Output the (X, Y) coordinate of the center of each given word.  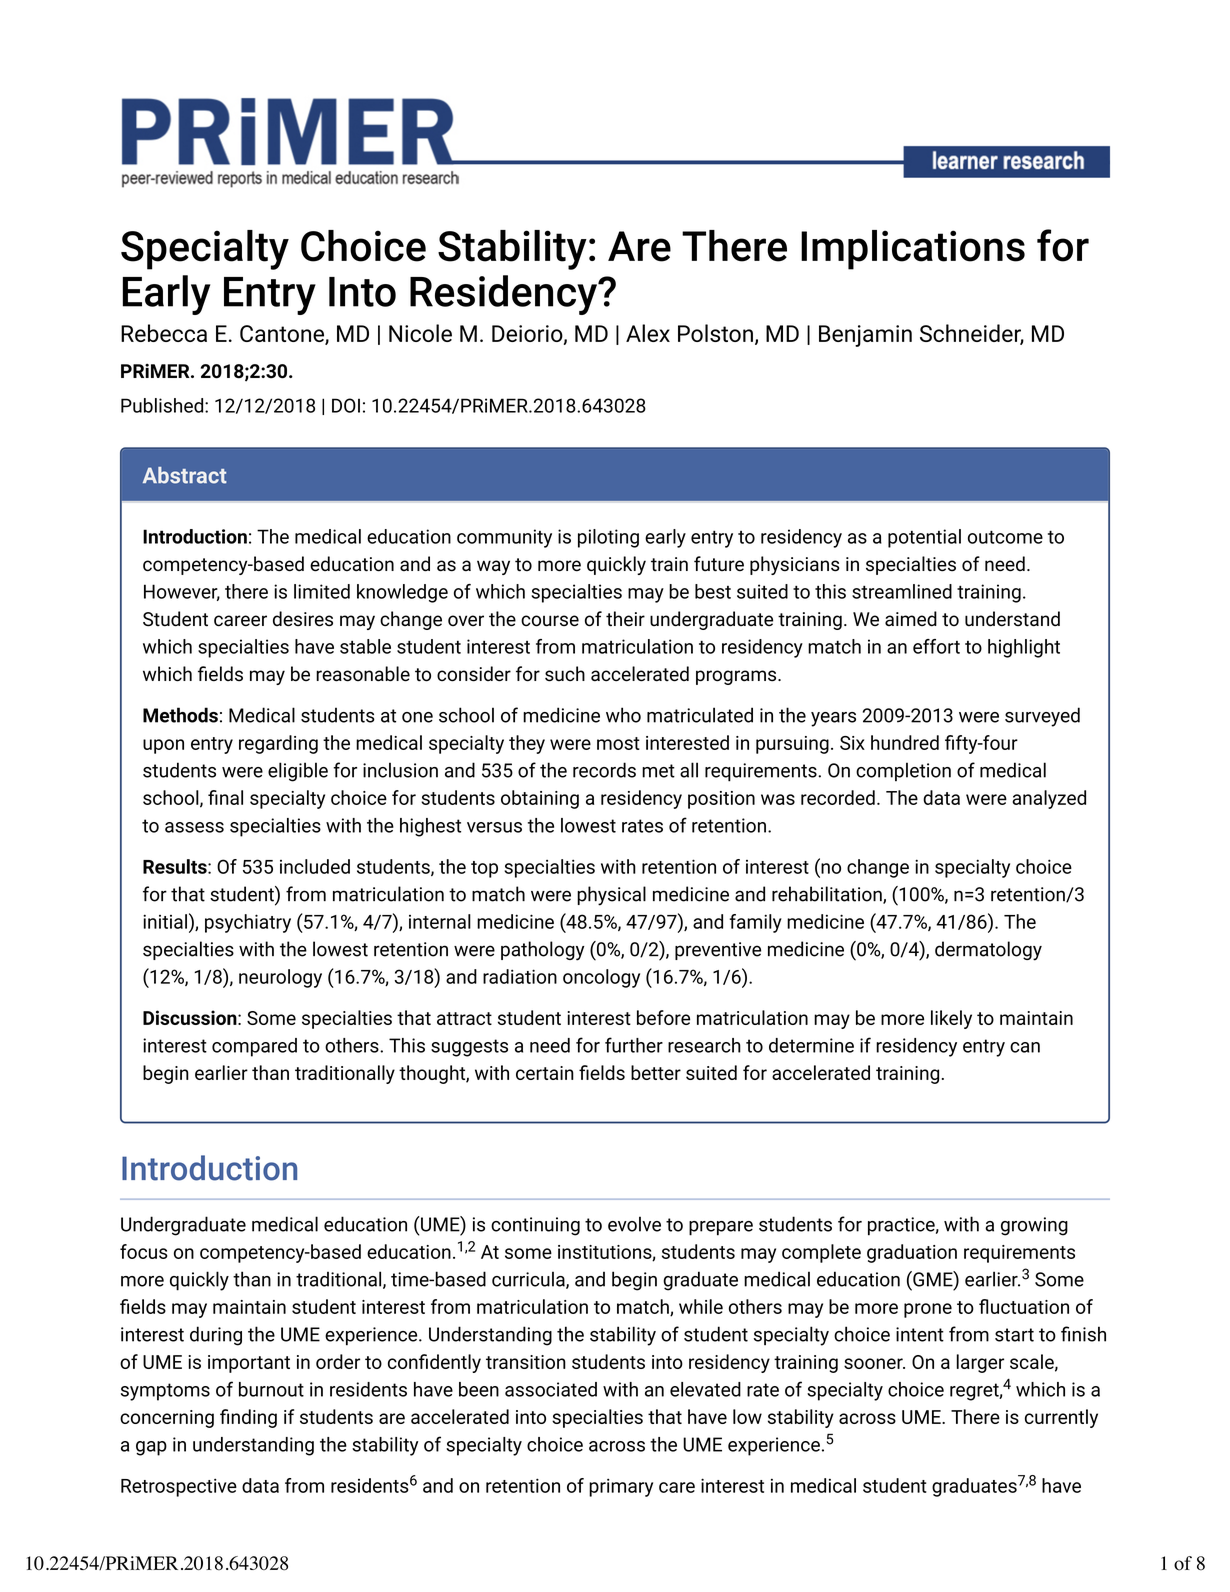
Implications (913, 250)
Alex (648, 333)
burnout (271, 1389)
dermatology (988, 951)
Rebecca (164, 333)
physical (611, 896)
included (315, 866)
